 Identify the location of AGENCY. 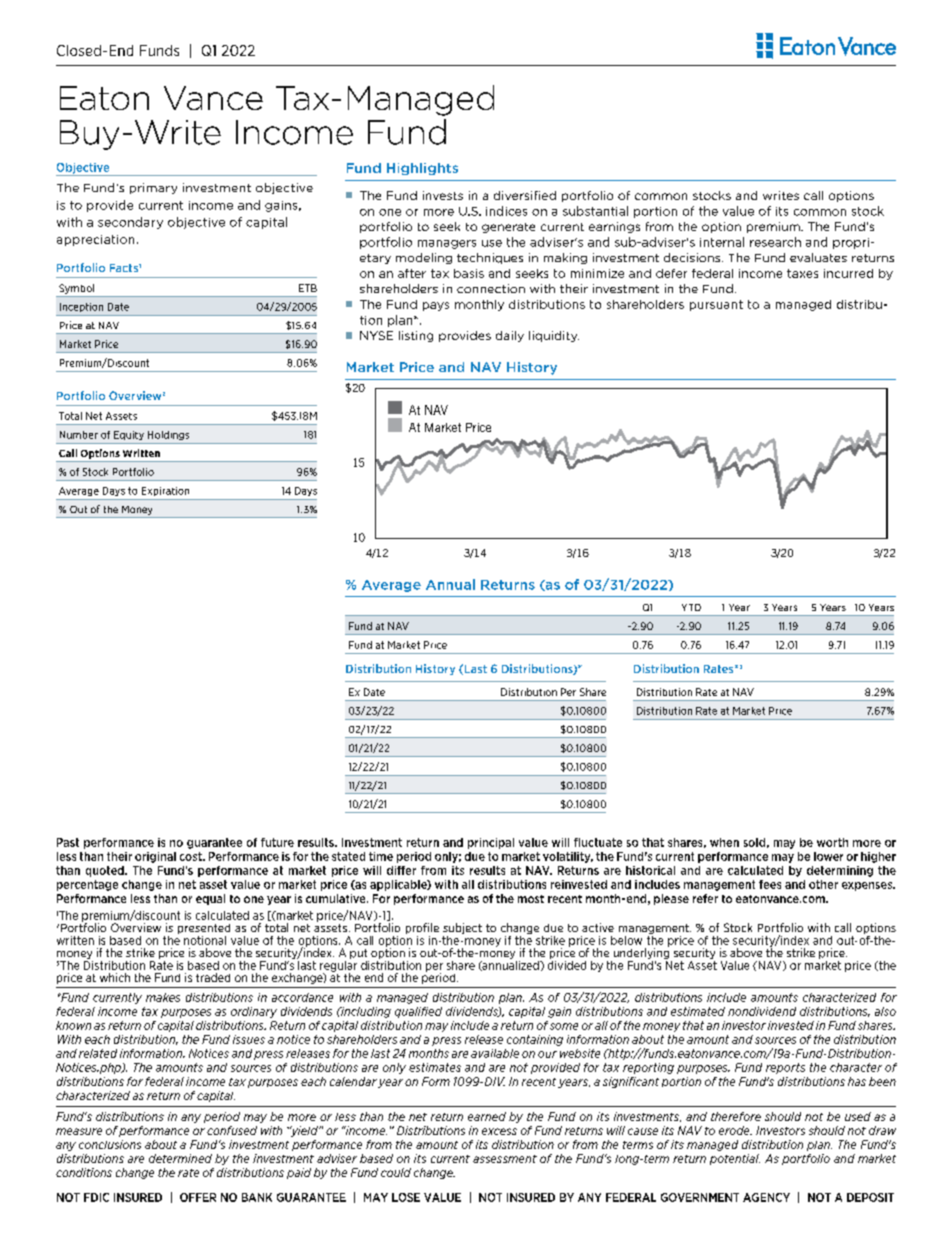
(766, 1197).
